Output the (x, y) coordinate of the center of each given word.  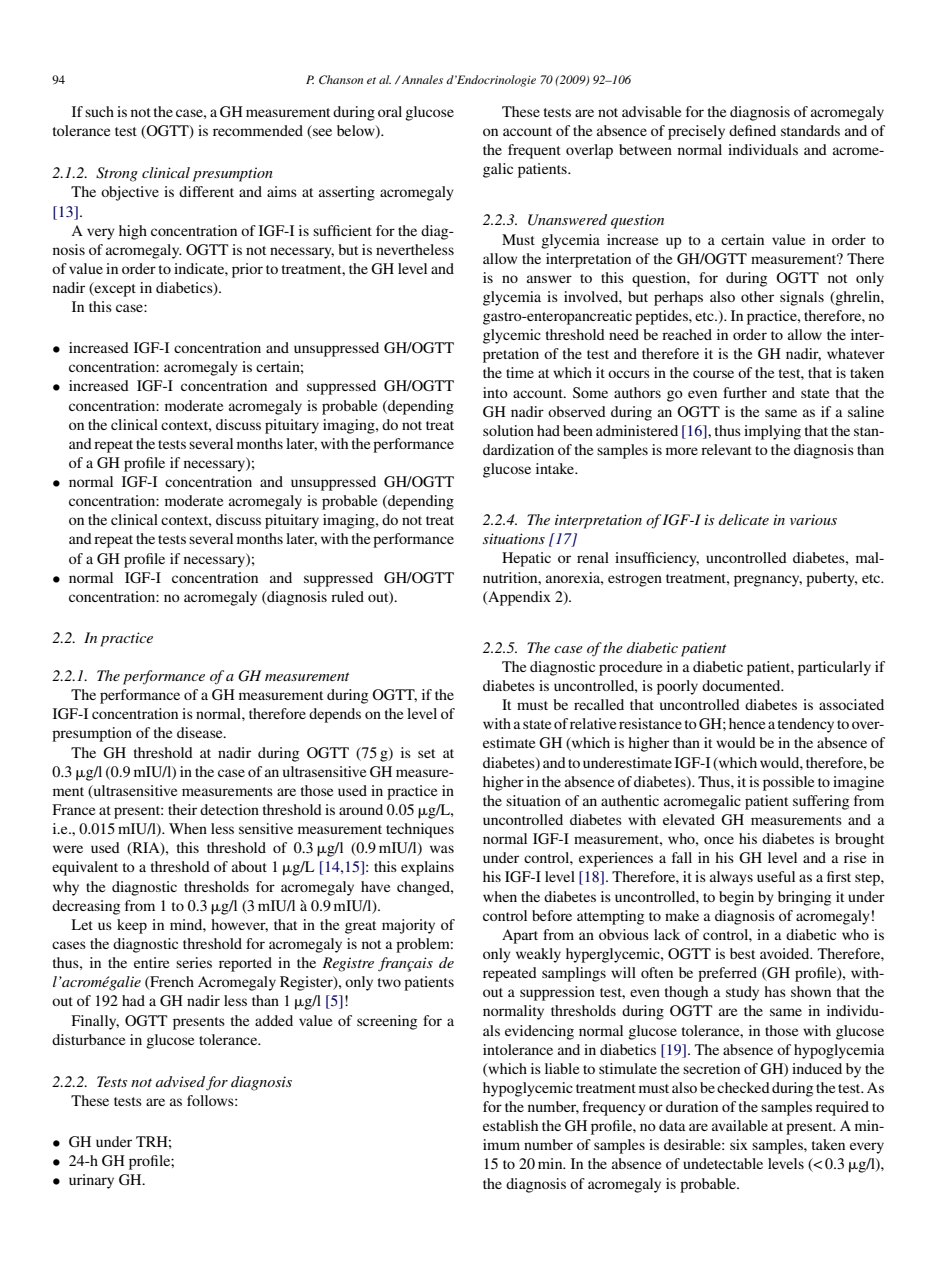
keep (132, 926)
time (520, 372)
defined (752, 130)
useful (776, 876)
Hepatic (526, 559)
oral (390, 111)
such (99, 111)
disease (201, 732)
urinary (91, 1181)
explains (427, 868)
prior (247, 270)
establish (510, 1125)
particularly (834, 668)
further (745, 392)
